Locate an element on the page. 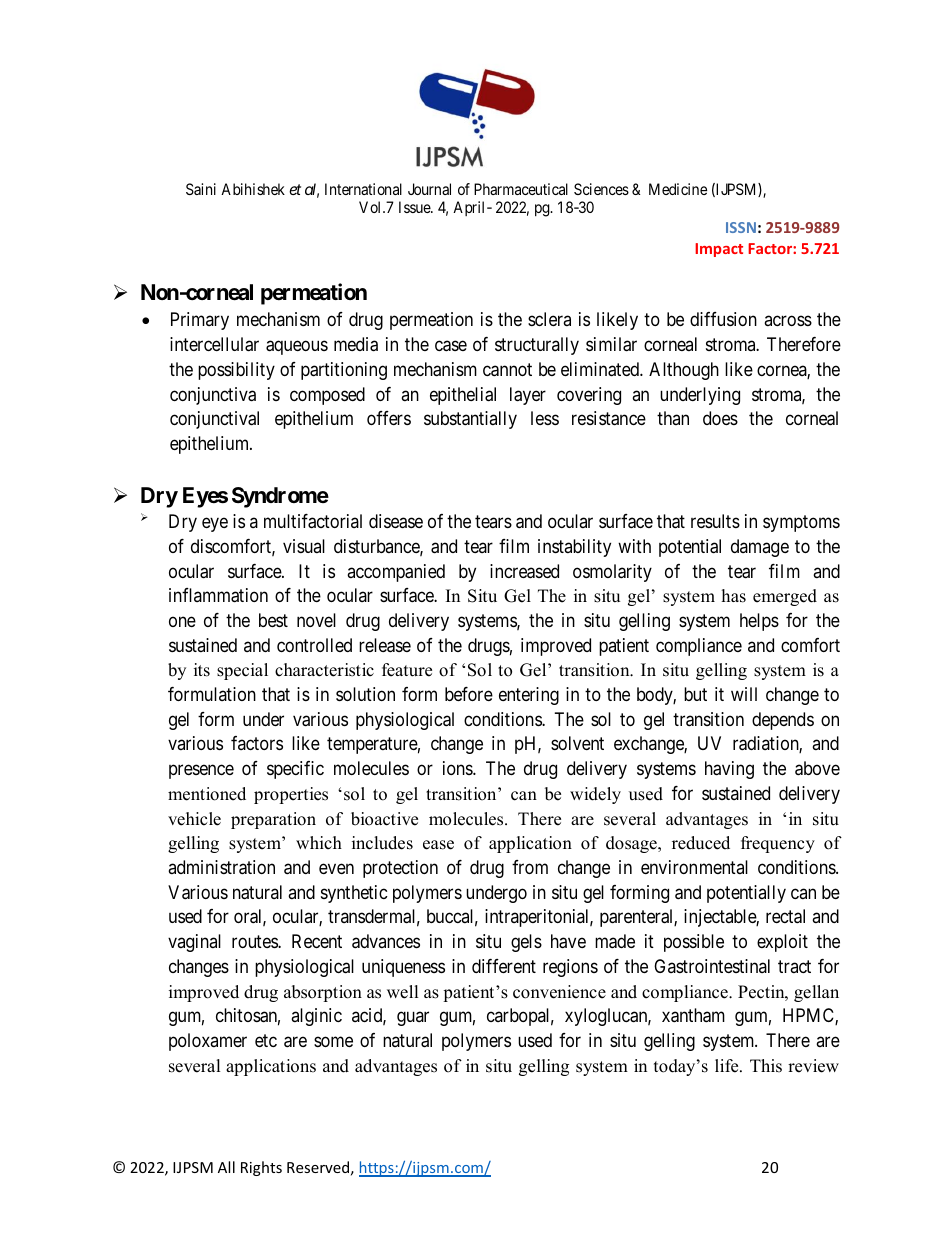 Image resolution: width=952 pixels, height=1233 pixels. Saini is located at coordinates (201, 189).
